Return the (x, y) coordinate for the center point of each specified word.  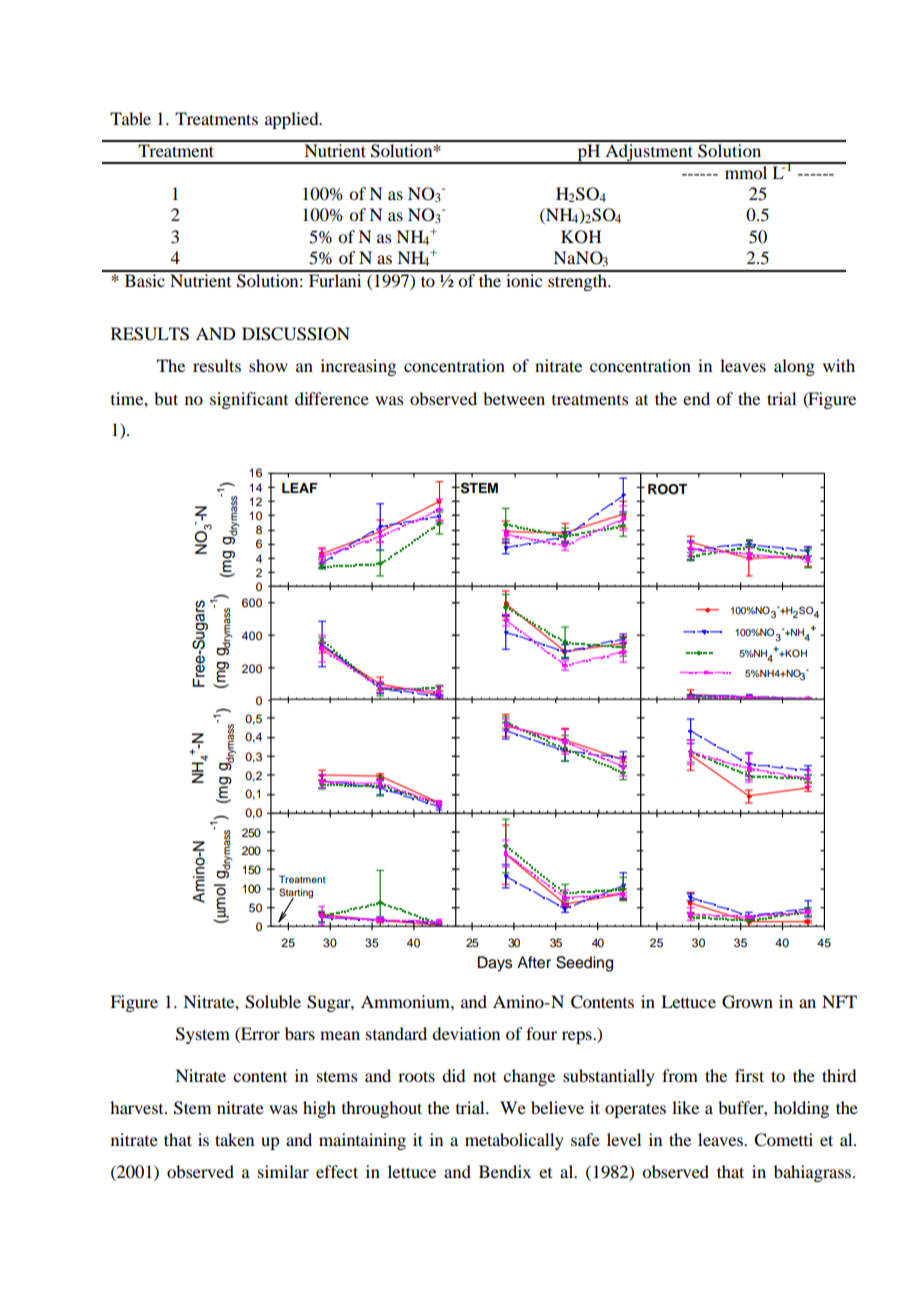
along (794, 367)
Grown (747, 1002)
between (514, 398)
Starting (296, 894)
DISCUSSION (296, 334)
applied (293, 120)
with (839, 365)
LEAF (300, 488)
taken (234, 1139)
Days (495, 964)
